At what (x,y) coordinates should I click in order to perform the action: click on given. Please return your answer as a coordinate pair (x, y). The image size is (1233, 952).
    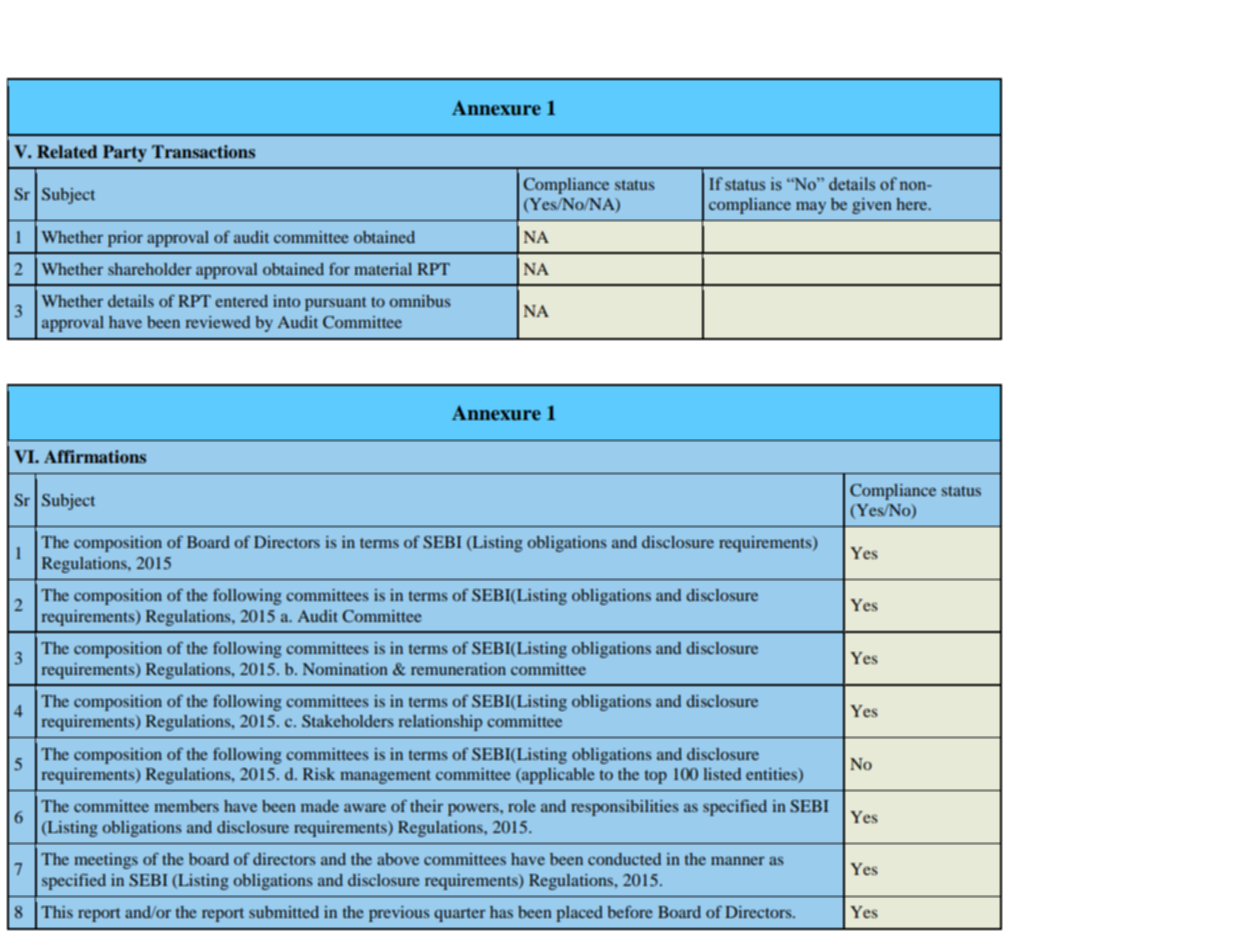
    Looking at the image, I should click on (872, 206).
